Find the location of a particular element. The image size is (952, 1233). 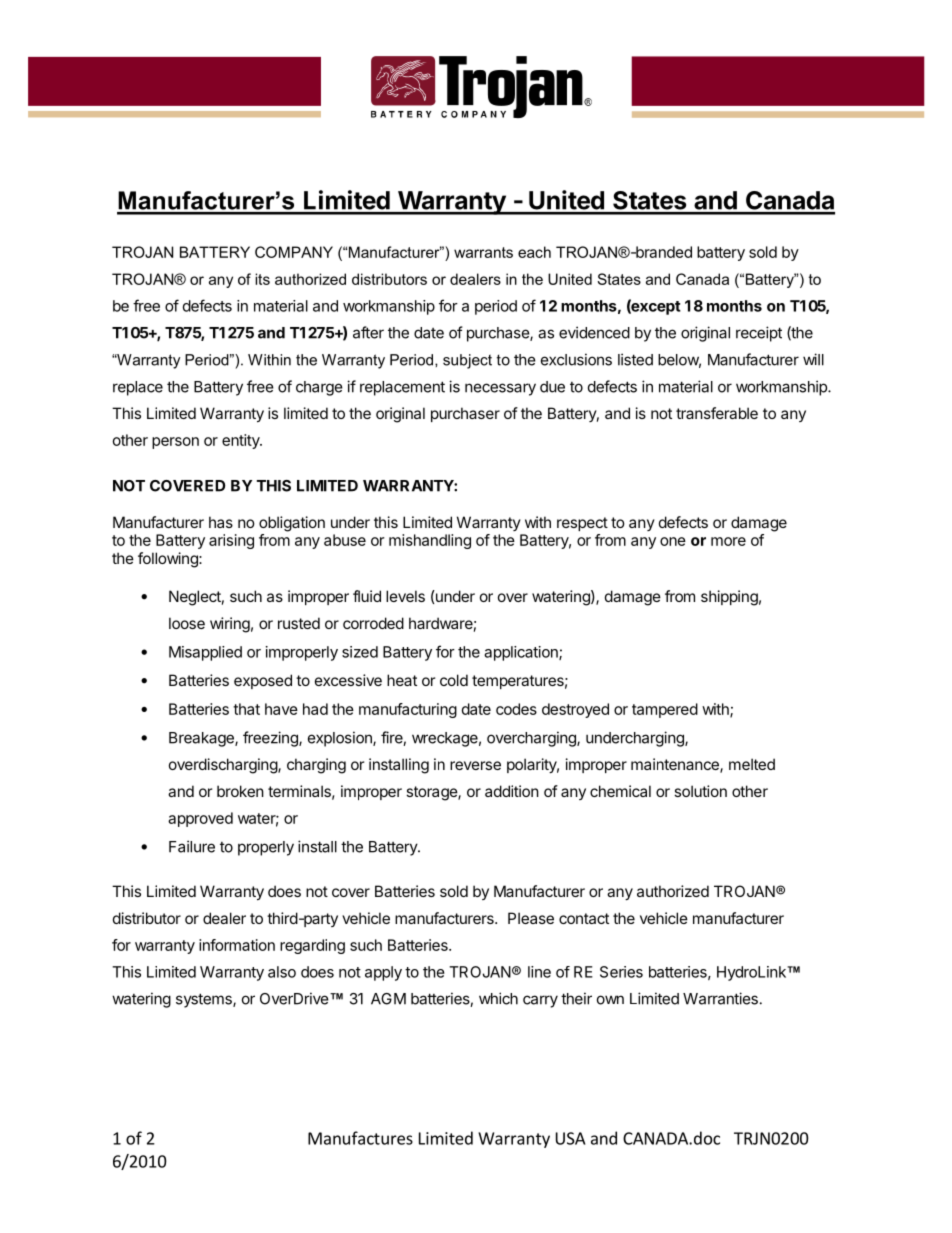

entity is located at coordinates (241, 441).
